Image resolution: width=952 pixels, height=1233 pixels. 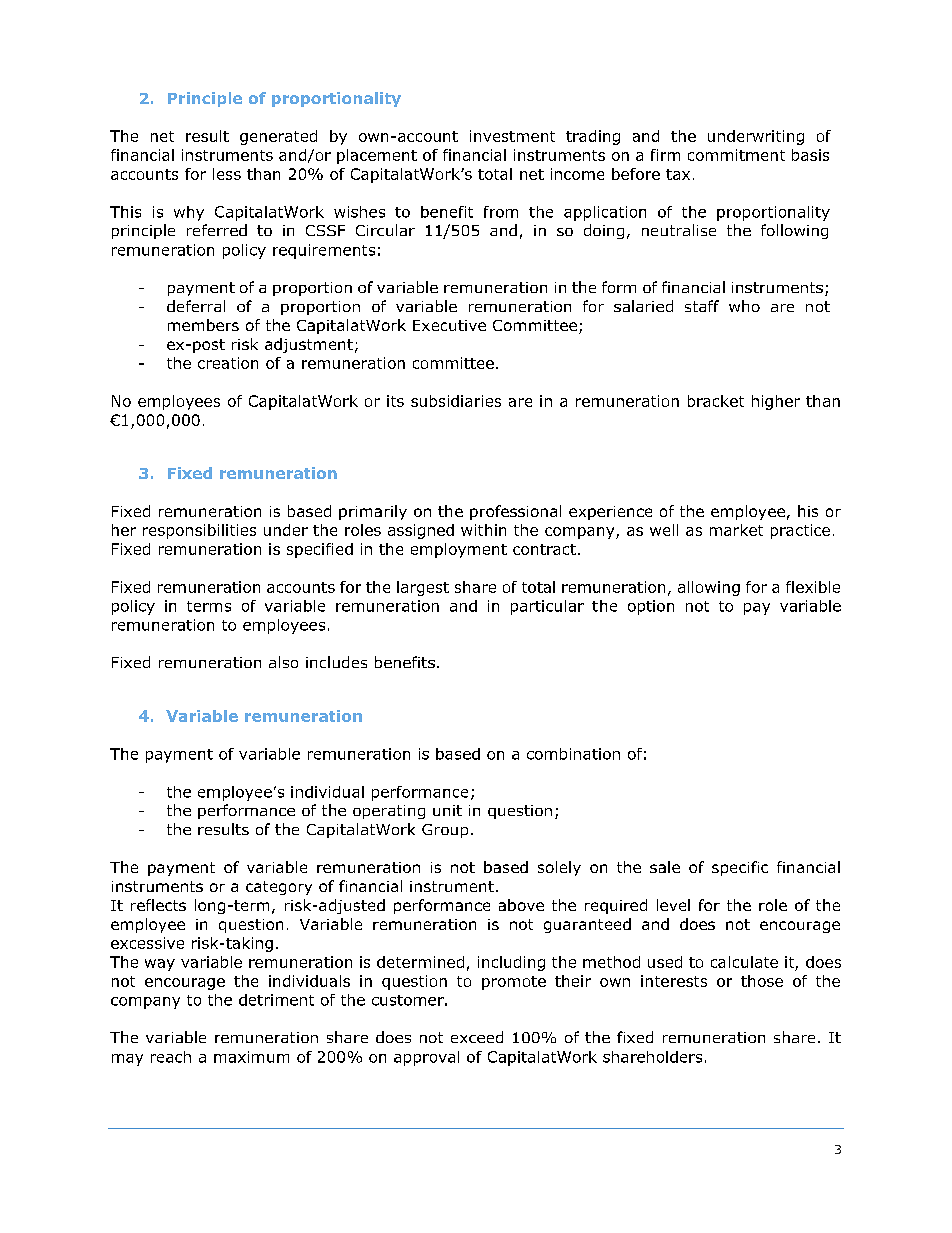 What do you see at coordinates (227, 174) in the screenshot?
I see `less` at bounding box center [227, 174].
